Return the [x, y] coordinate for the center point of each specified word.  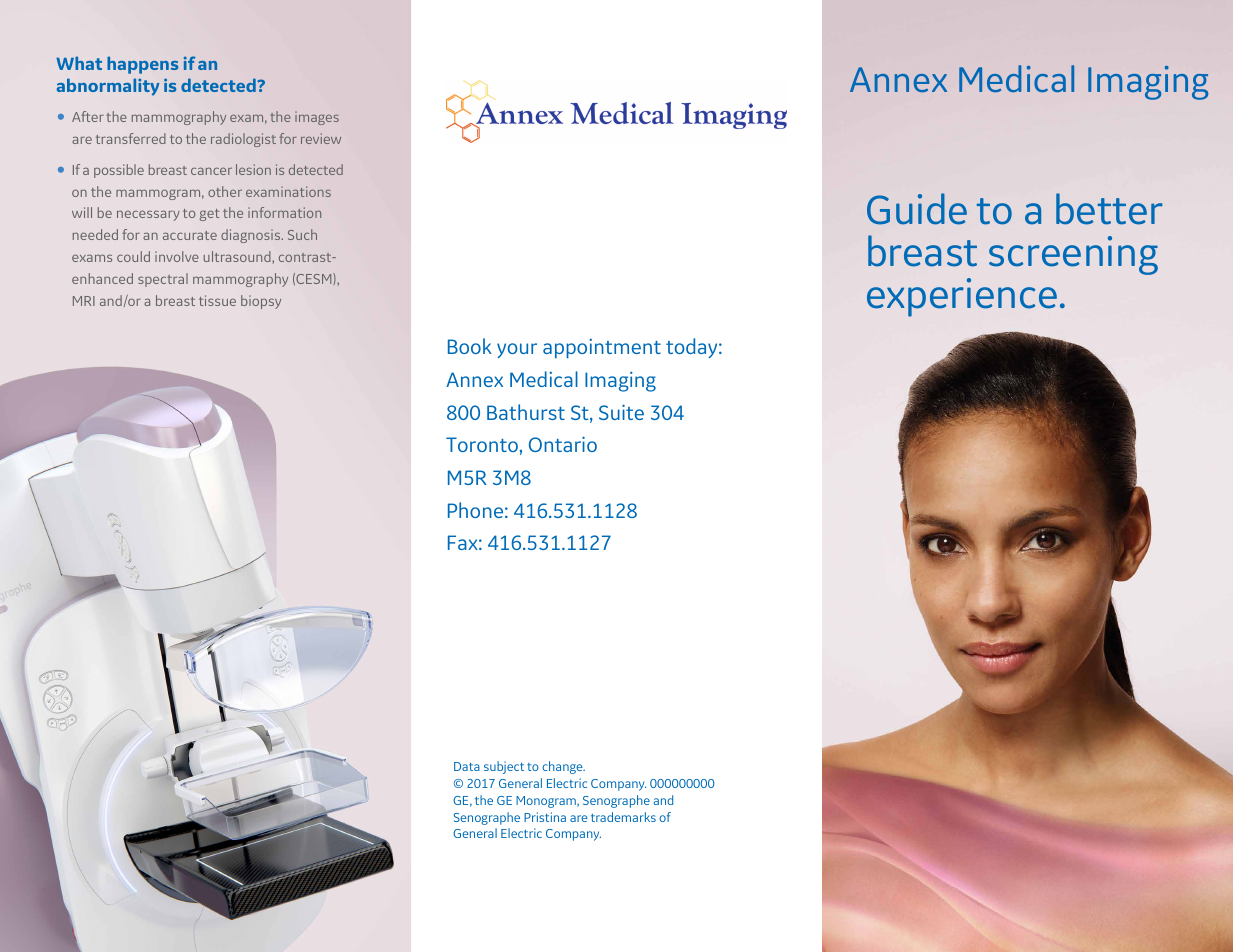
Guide [917, 209]
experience [962, 297]
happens [142, 65]
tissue [217, 300]
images [317, 118]
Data [467, 766]
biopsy [261, 302]
